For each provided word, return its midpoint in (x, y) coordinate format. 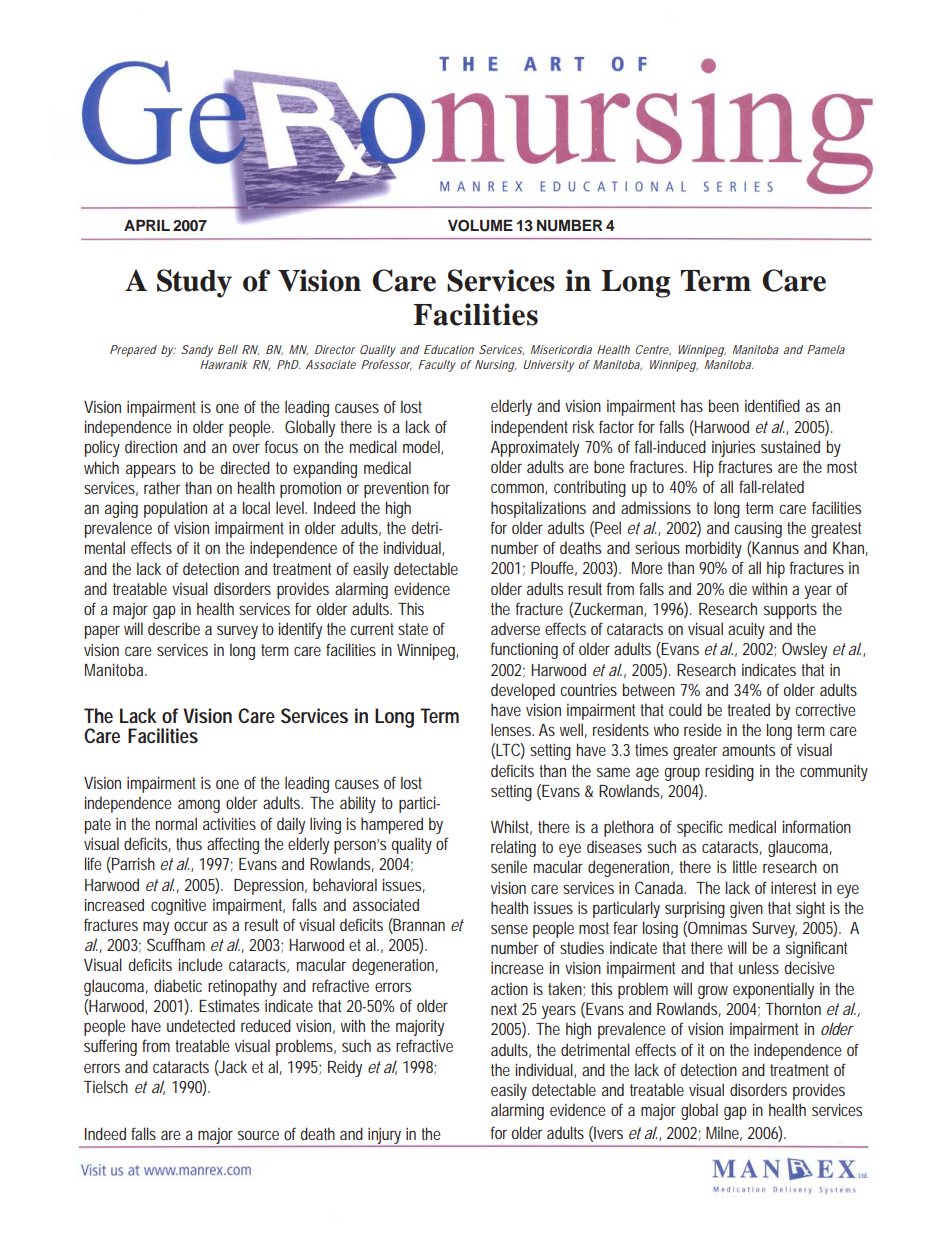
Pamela (826, 349)
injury (386, 1137)
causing (758, 530)
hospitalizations (538, 509)
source (258, 1135)
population (175, 509)
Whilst (511, 827)
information (817, 826)
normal (176, 823)
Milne (724, 1133)
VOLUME (480, 226)
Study (194, 283)
